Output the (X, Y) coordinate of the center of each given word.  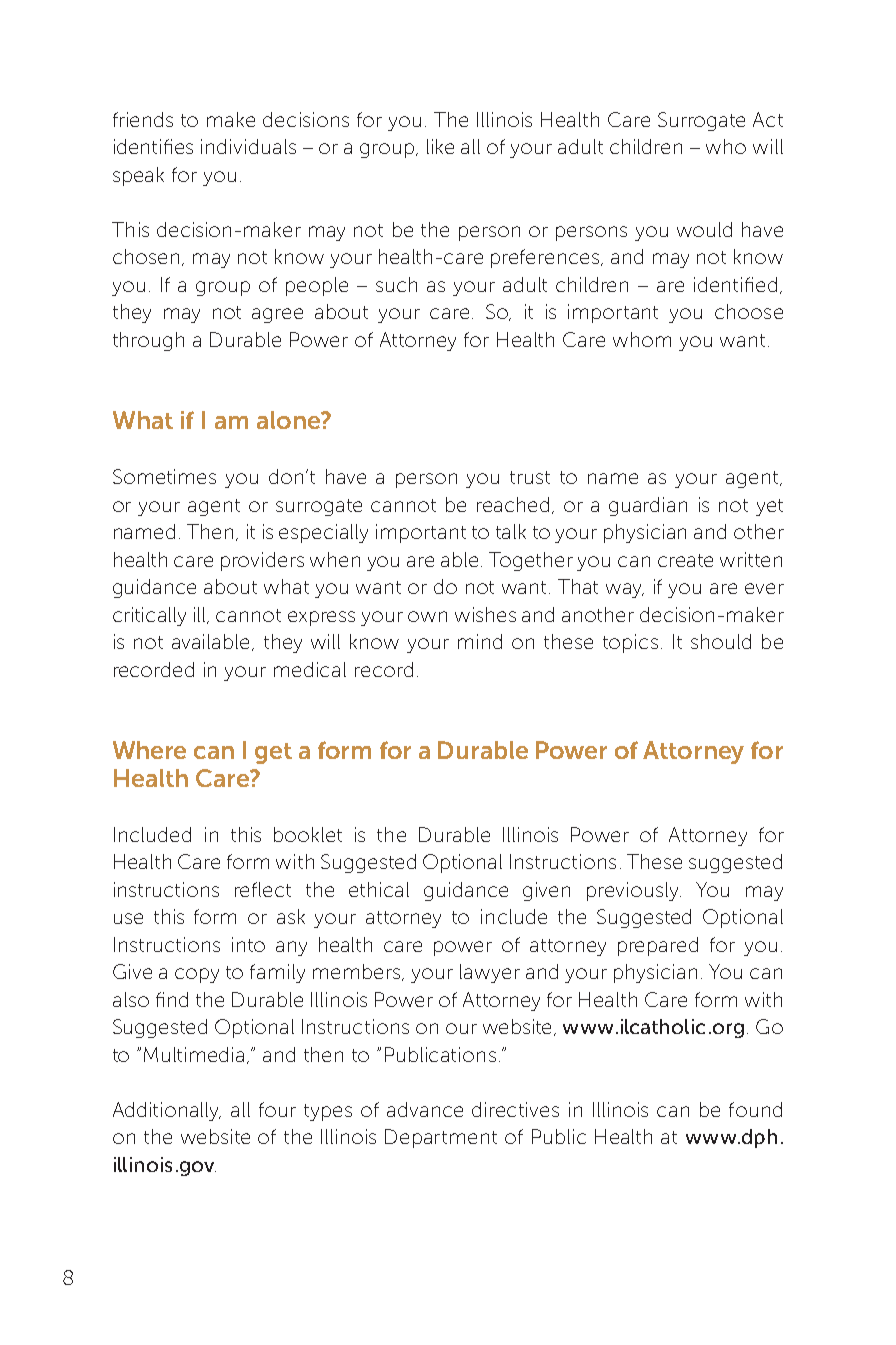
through (148, 341)
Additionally (167, 1111)
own (427, 616)
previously (634, 891)
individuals (248, 146)
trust (530, 477)
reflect (263, 889)
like (440, 146)
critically (149, 616)
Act (768, 119)
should (721, 641)
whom (642, 339)
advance (425, 1109)
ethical (379, 889)
